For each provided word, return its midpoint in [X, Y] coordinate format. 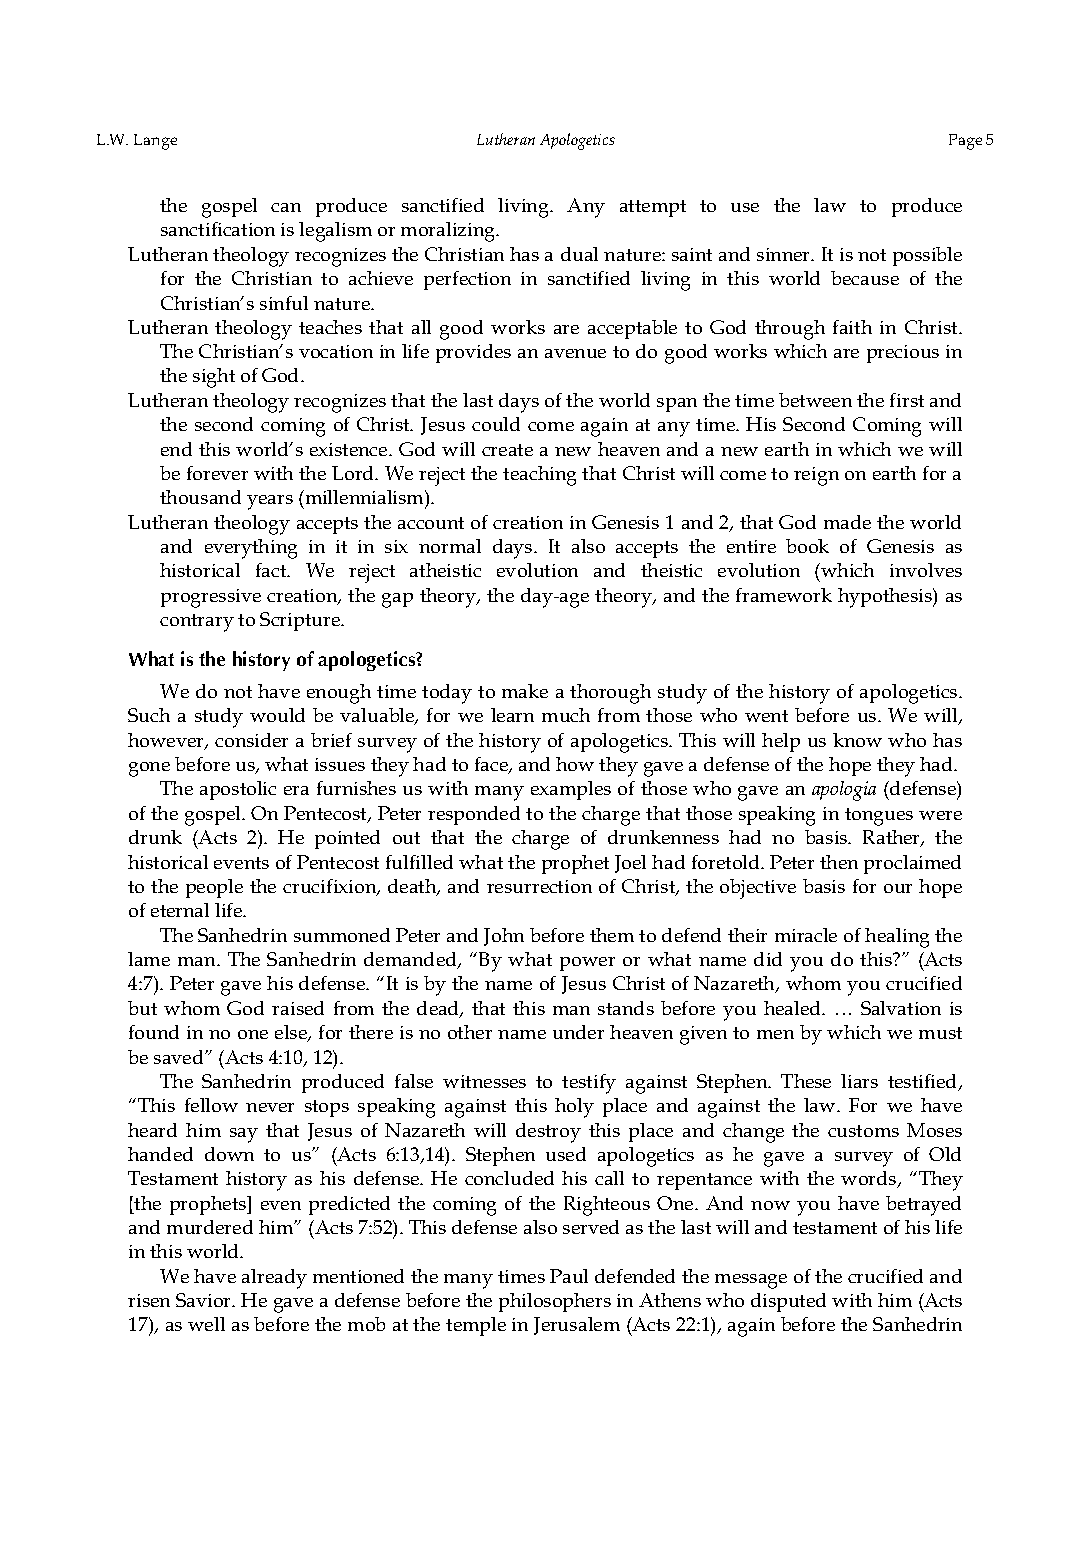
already [274, 1279]
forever [217, 473]
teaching [539, 476]
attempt [653, 208]
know [857, 740]
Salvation [901, 1008]
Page [965, 142]
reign [816, 476]
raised [298, 1008]
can [286, 207]
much [566, 715]
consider [251, 740]
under [578, 1032]
